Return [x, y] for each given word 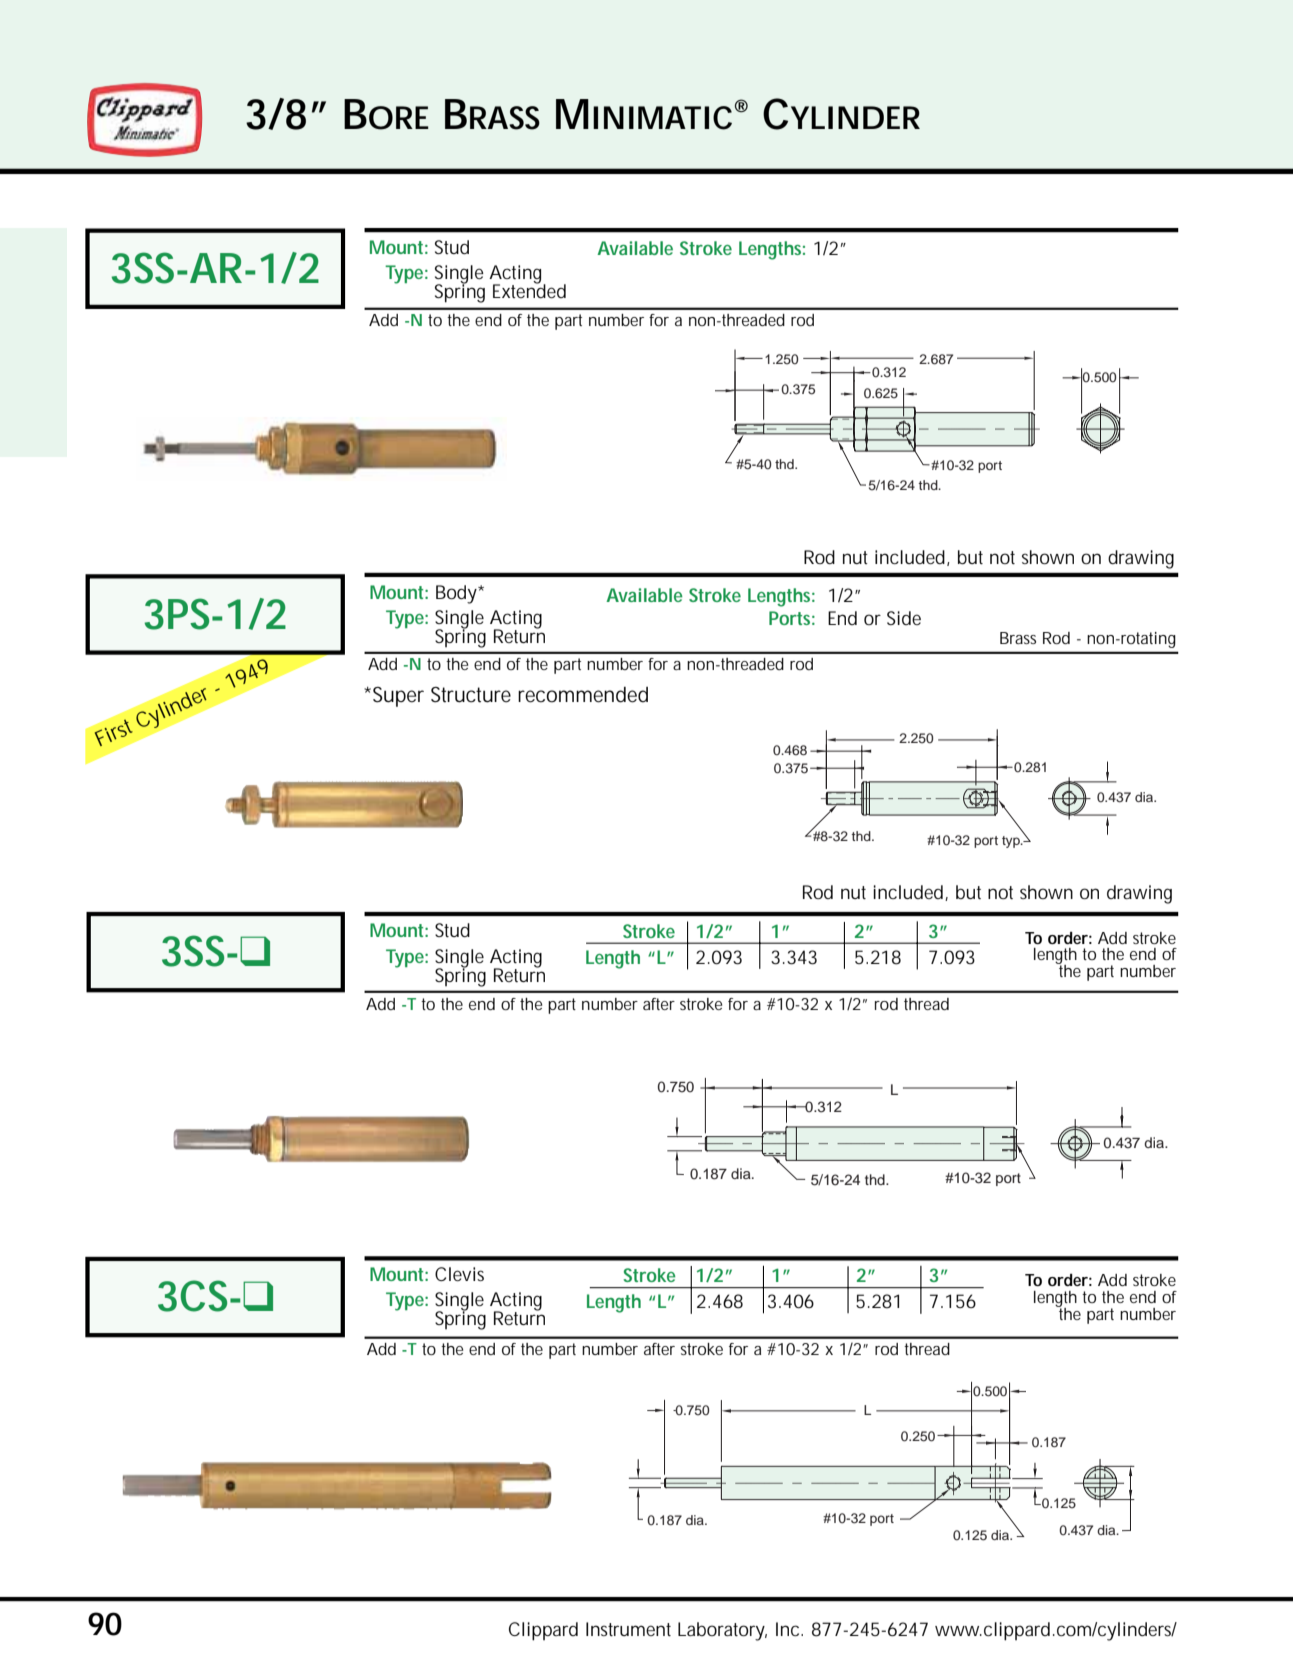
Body [457, 594]
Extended [529, 290]
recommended [583, 695]
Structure [471, 695]
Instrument [628, 1629]
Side [904, 618]
